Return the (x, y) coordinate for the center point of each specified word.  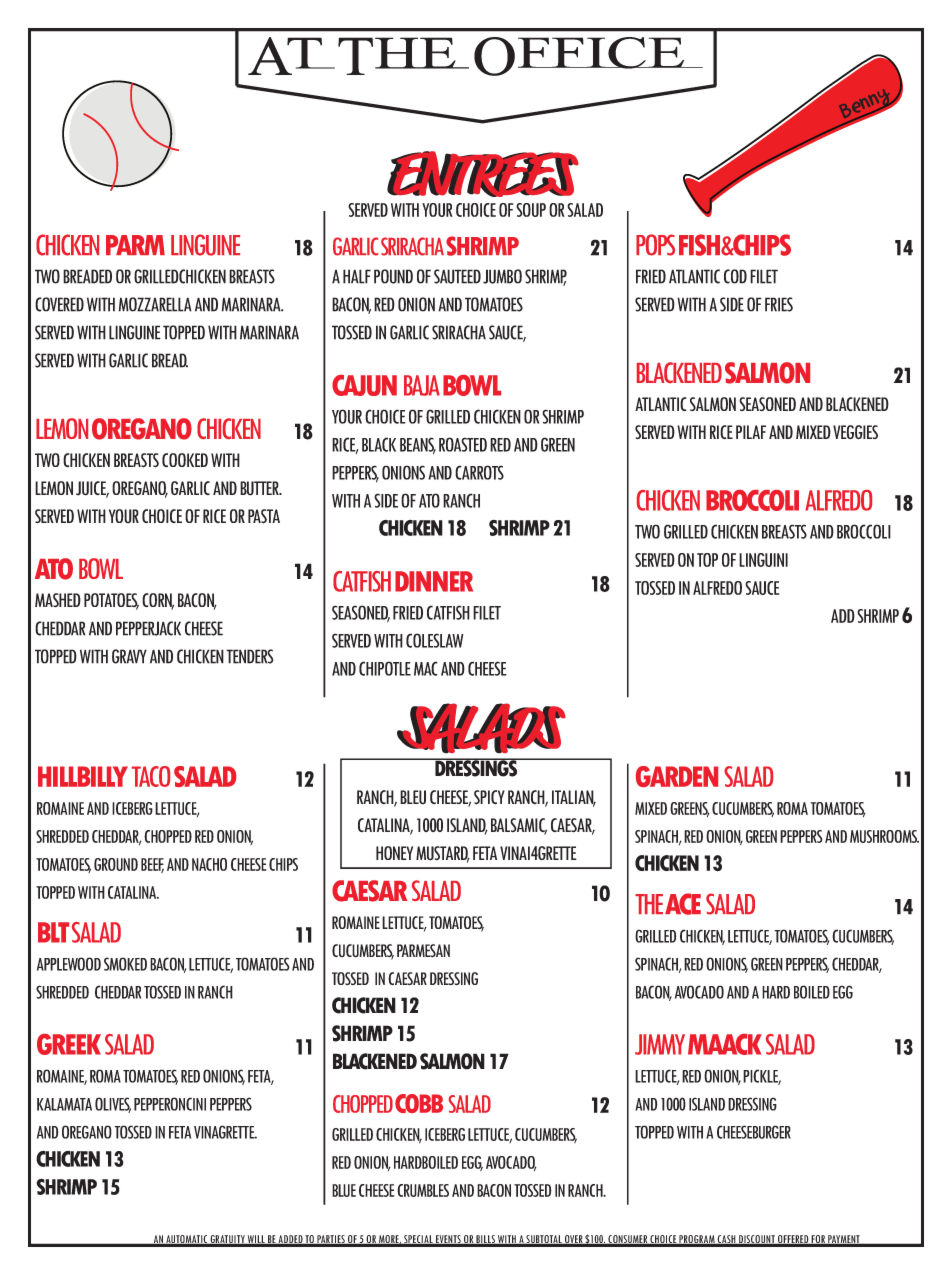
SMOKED (125, 964)
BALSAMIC (519, 826)
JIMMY (660, 1044)
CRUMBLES (423, 1190)
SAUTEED (457, 276)
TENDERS (249, 656)
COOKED (185, 460)
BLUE (344, 1190)
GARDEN (677, 776)
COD (735, 276)
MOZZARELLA (155, 304)
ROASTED (463, 444)
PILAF (751, 432)
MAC (426, 668)
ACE (683, 904)
